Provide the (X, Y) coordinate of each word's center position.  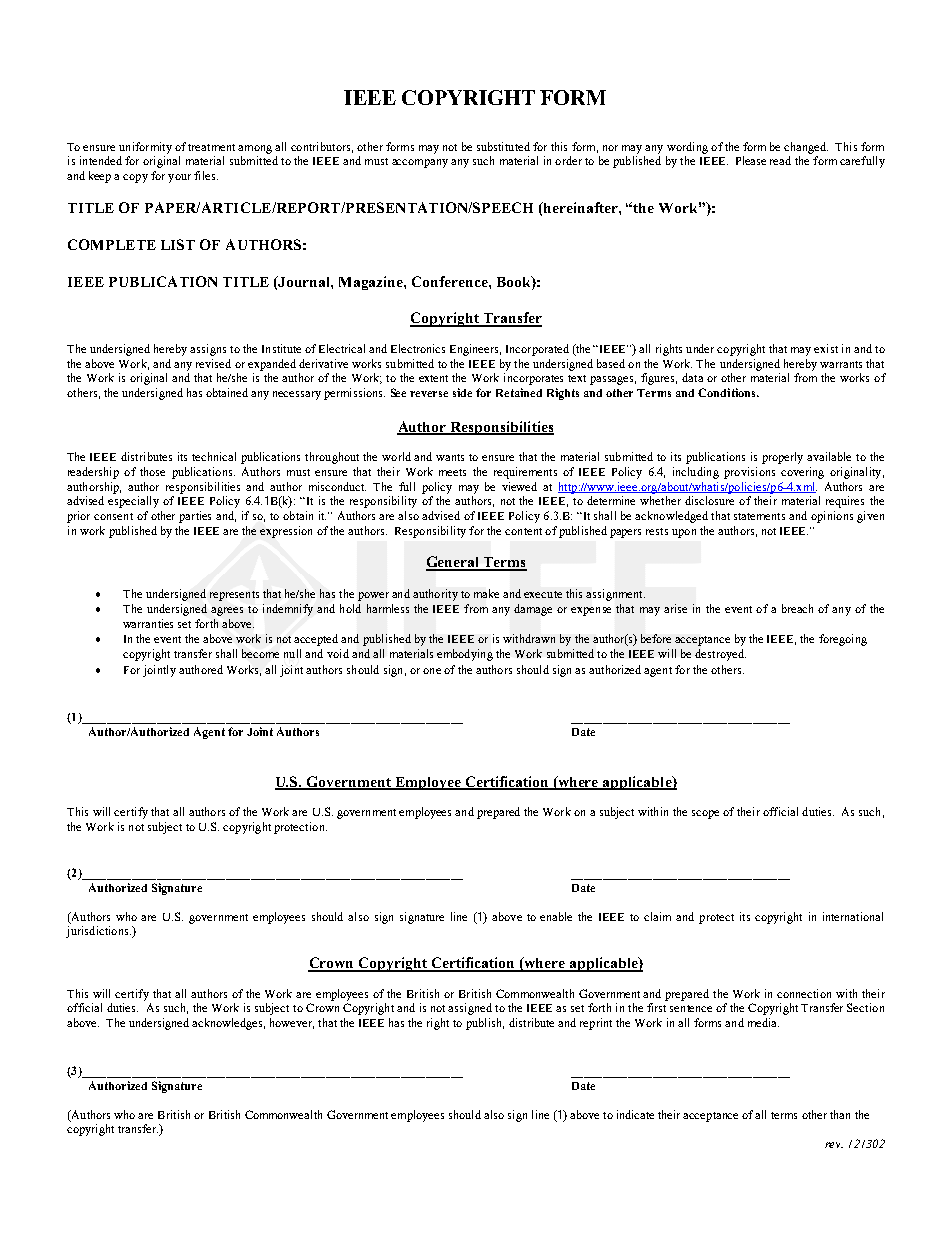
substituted (503, 146)
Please (751, 160)
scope (705, 814)
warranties (148, 623)
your (179, 178)
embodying (465, 655)
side (462, 392)
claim (657, 916)
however (292, 1023)
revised (213, 363)
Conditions (728, 392)
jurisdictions (98, 932)
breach (797, 608)
